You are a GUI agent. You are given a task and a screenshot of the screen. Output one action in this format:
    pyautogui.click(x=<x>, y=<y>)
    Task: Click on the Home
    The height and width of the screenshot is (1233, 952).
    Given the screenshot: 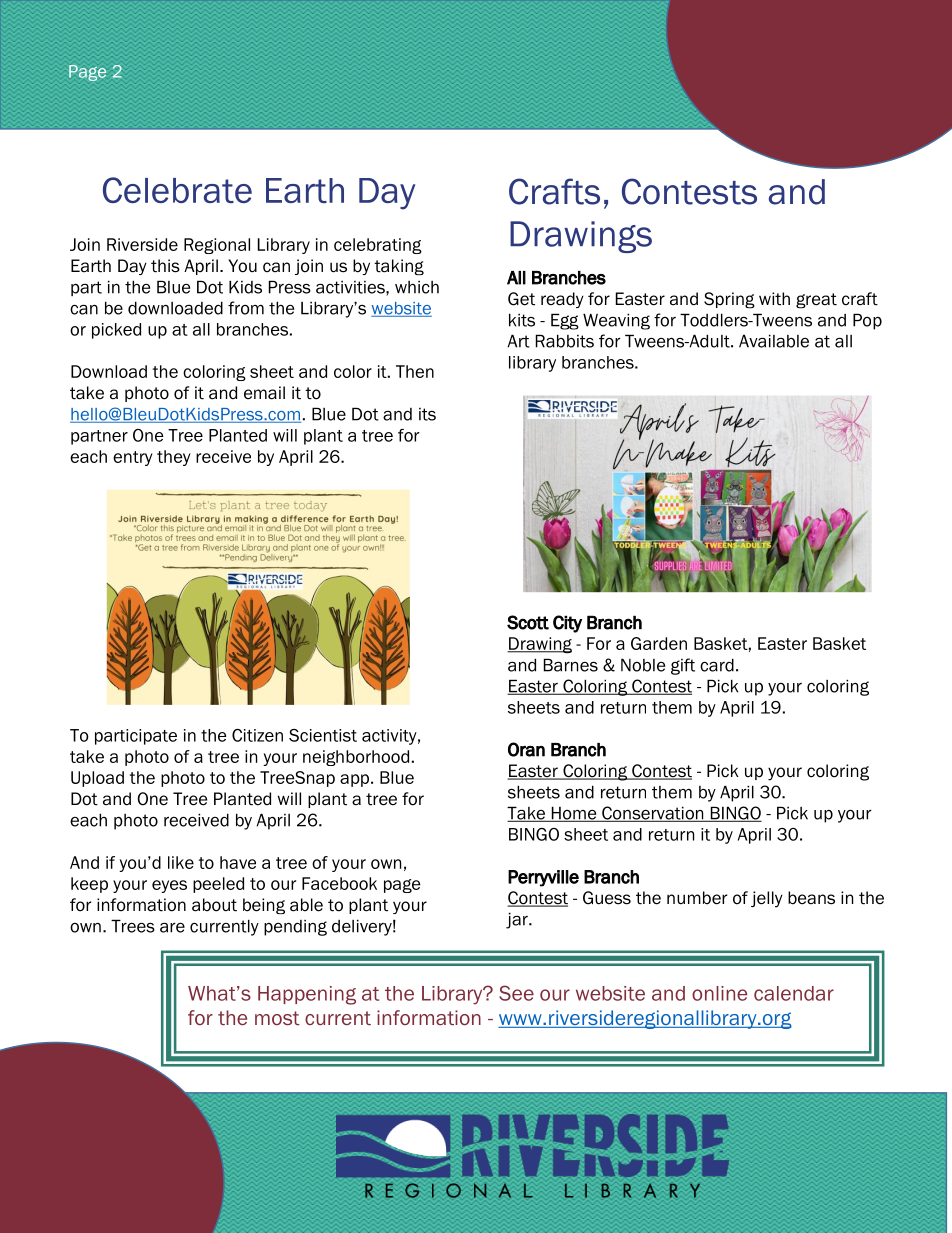 What is the action you would take?
    pyautogui.click(x=574, y=814)
